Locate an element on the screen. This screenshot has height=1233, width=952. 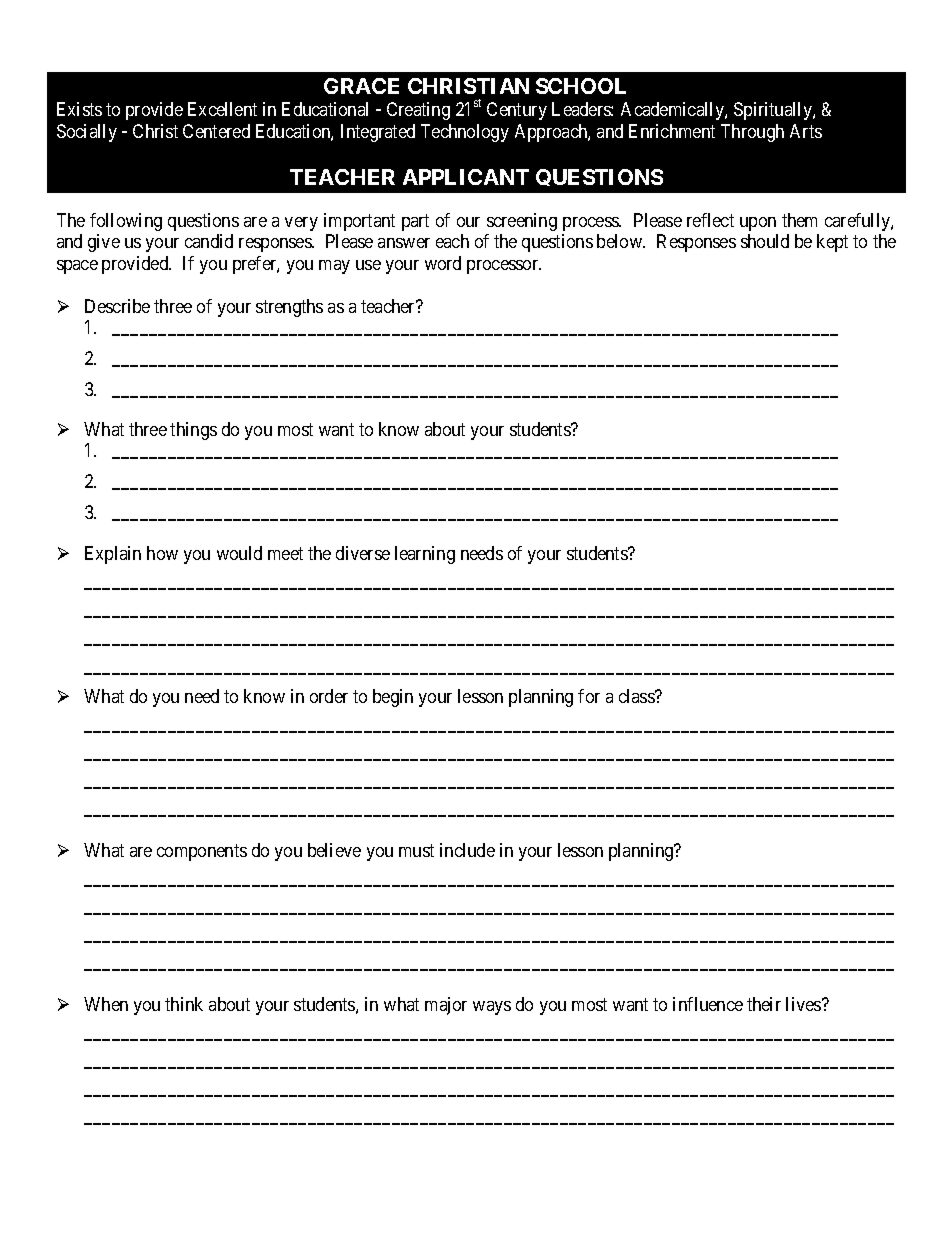
think is located at coordinates (184, 1004).
